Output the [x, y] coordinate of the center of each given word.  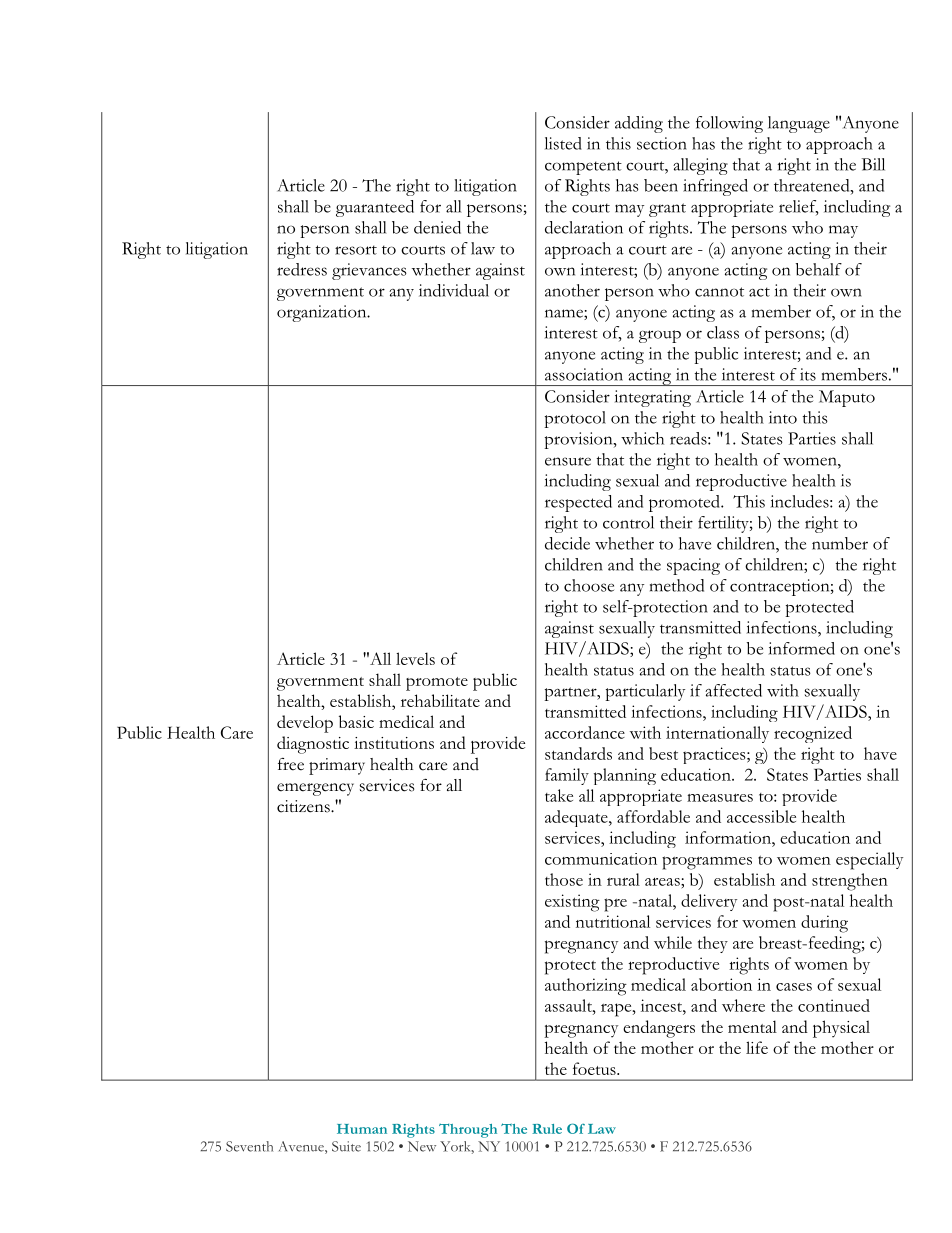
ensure [568, 461]
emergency [315, 789]
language [799, 124]
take [559, 795]
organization [323, 313]
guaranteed [375, 208]
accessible [761, 816]
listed [563, 143]
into [783, 417]
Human [362, 1129]
